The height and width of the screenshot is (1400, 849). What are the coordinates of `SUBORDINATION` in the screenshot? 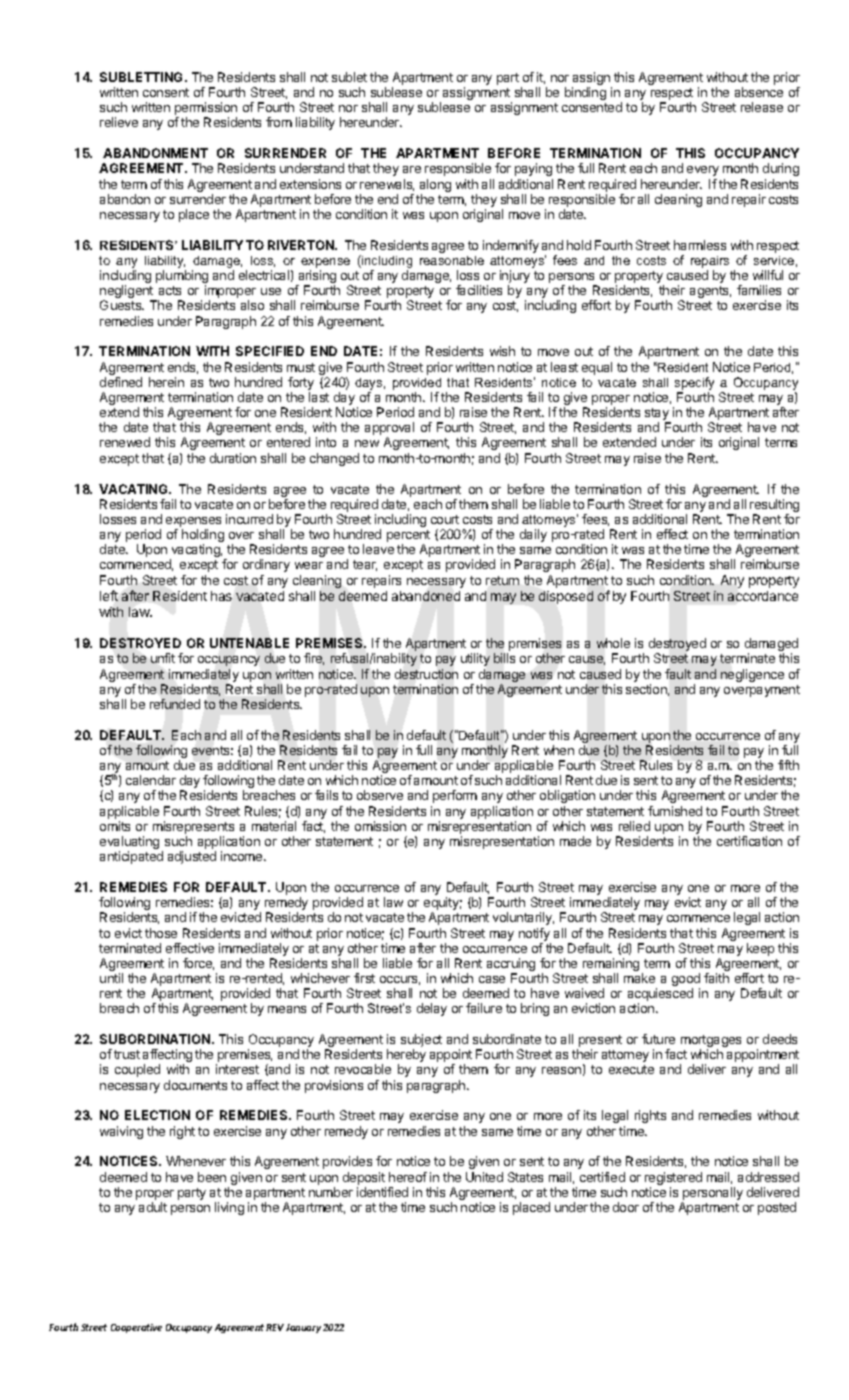 It's located at (156, 1039).
